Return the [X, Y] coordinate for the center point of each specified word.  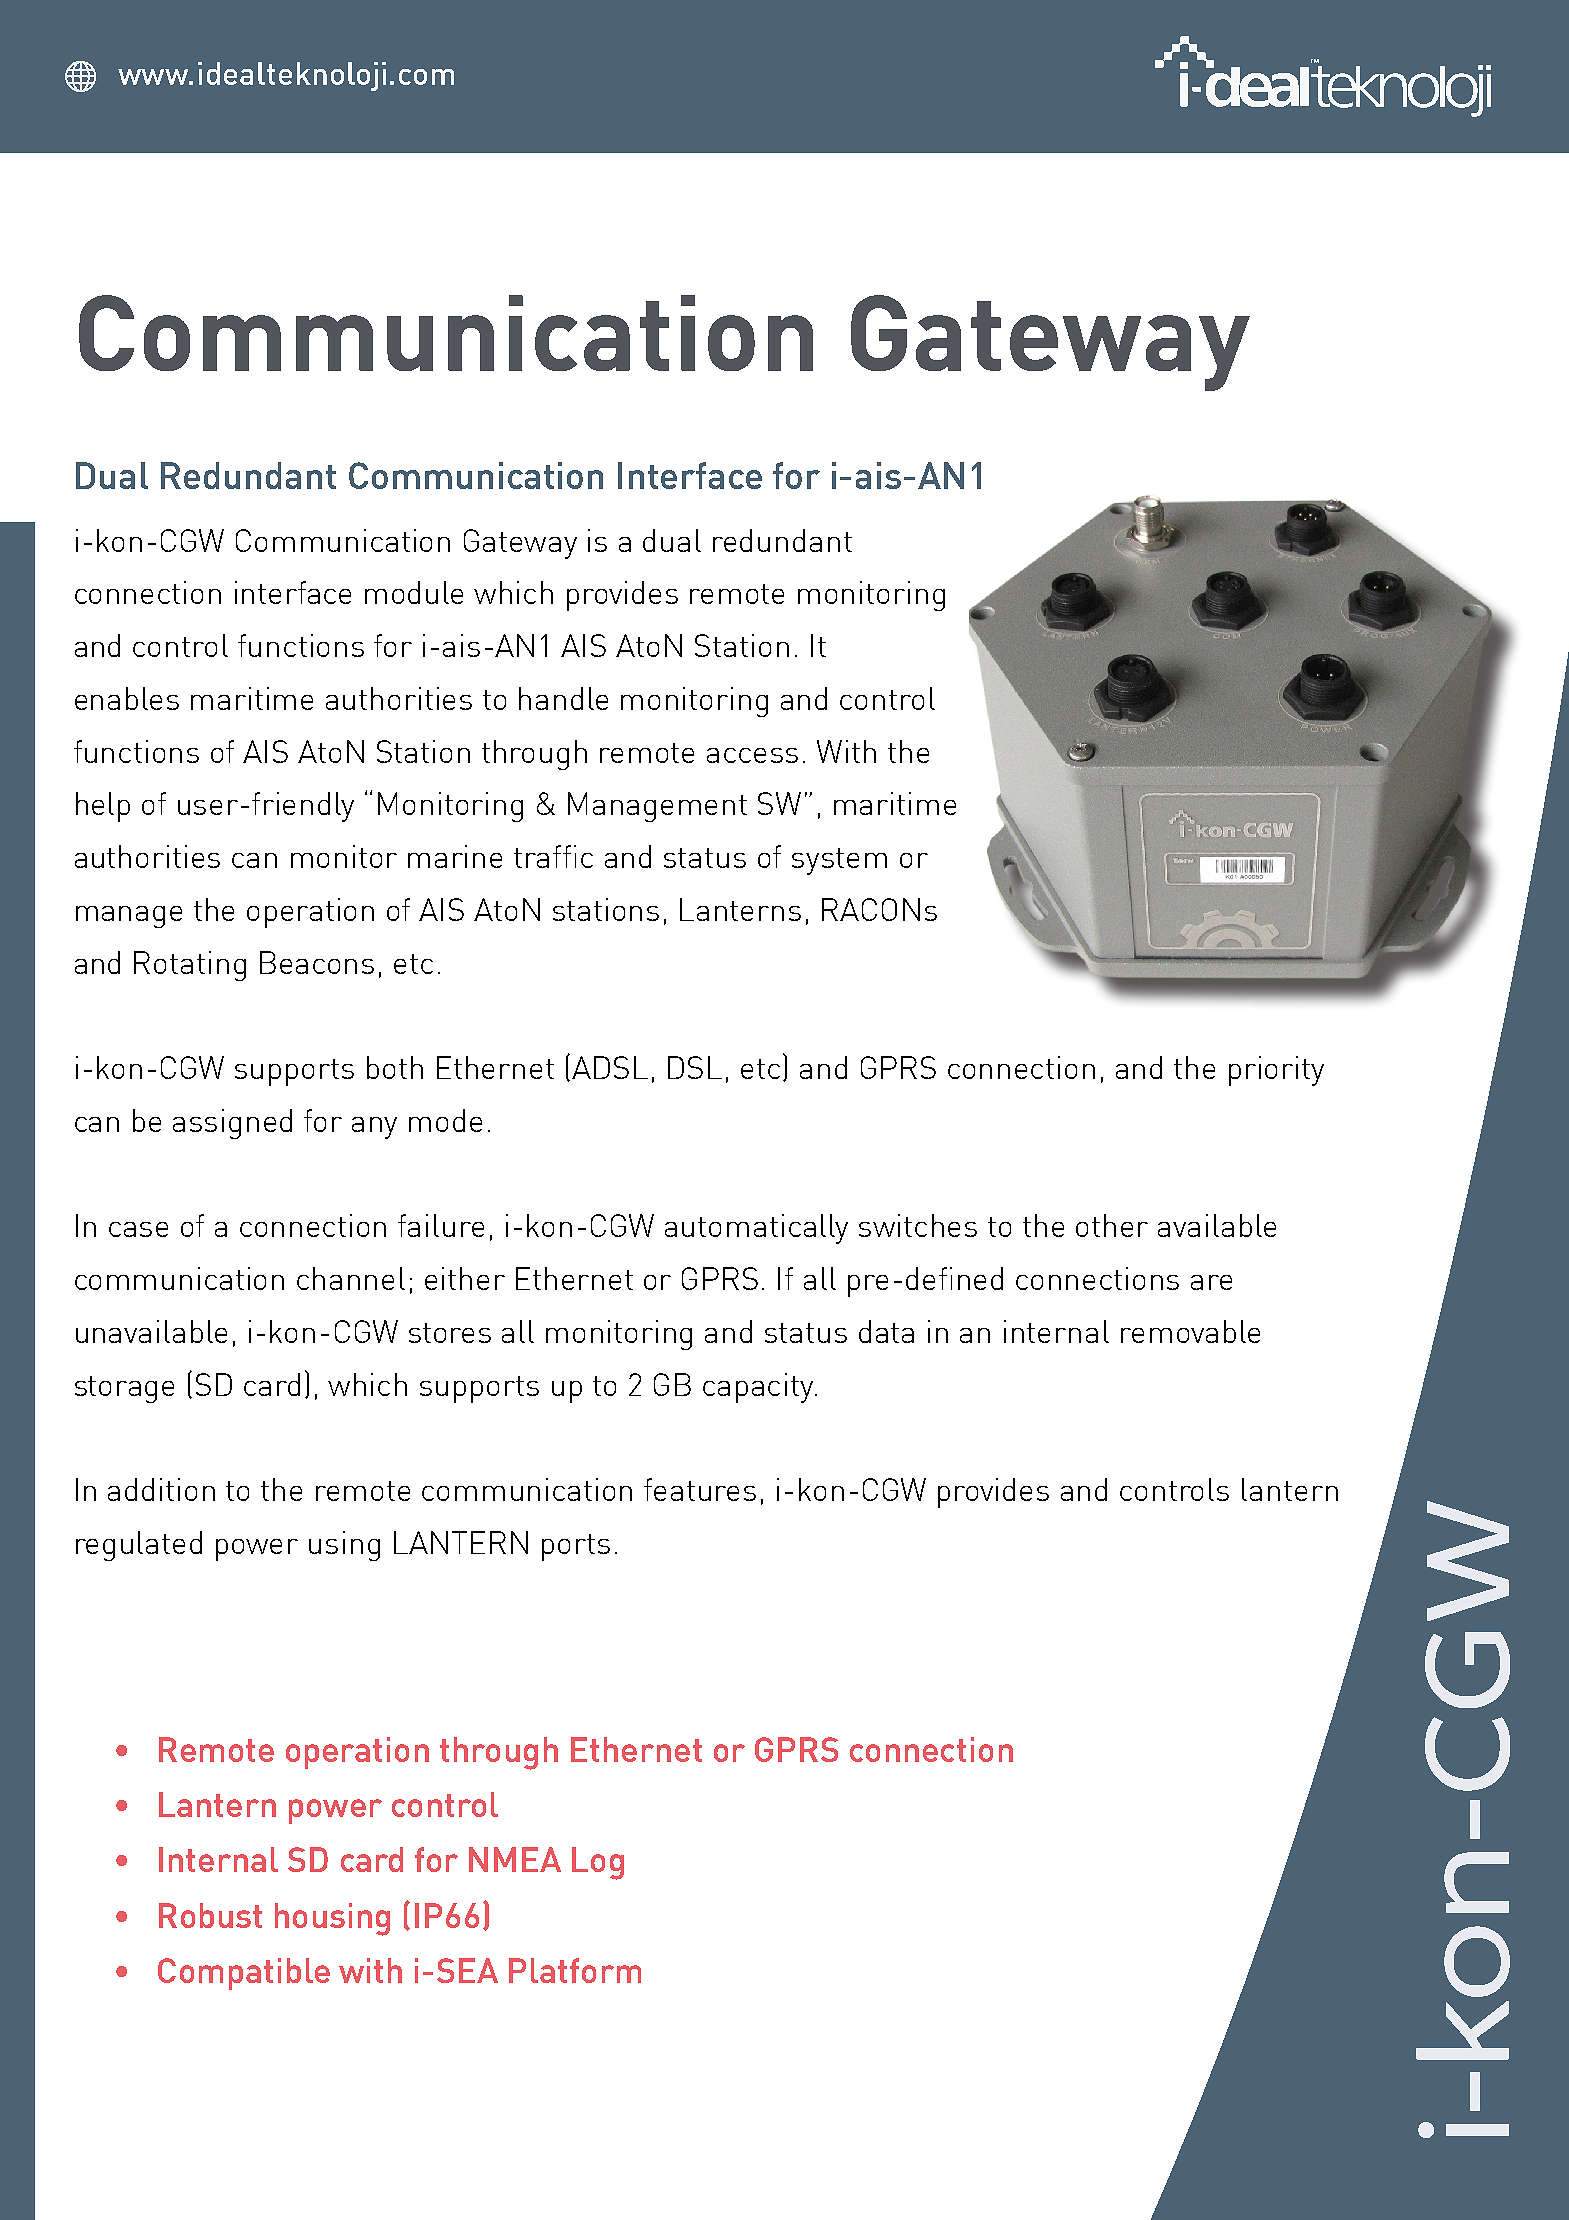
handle [563, 698]
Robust [210, 1915]
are [1211, 1282]
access [752, 755]
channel [351, 1278]
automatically [756, 1229]
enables [127, 698]
